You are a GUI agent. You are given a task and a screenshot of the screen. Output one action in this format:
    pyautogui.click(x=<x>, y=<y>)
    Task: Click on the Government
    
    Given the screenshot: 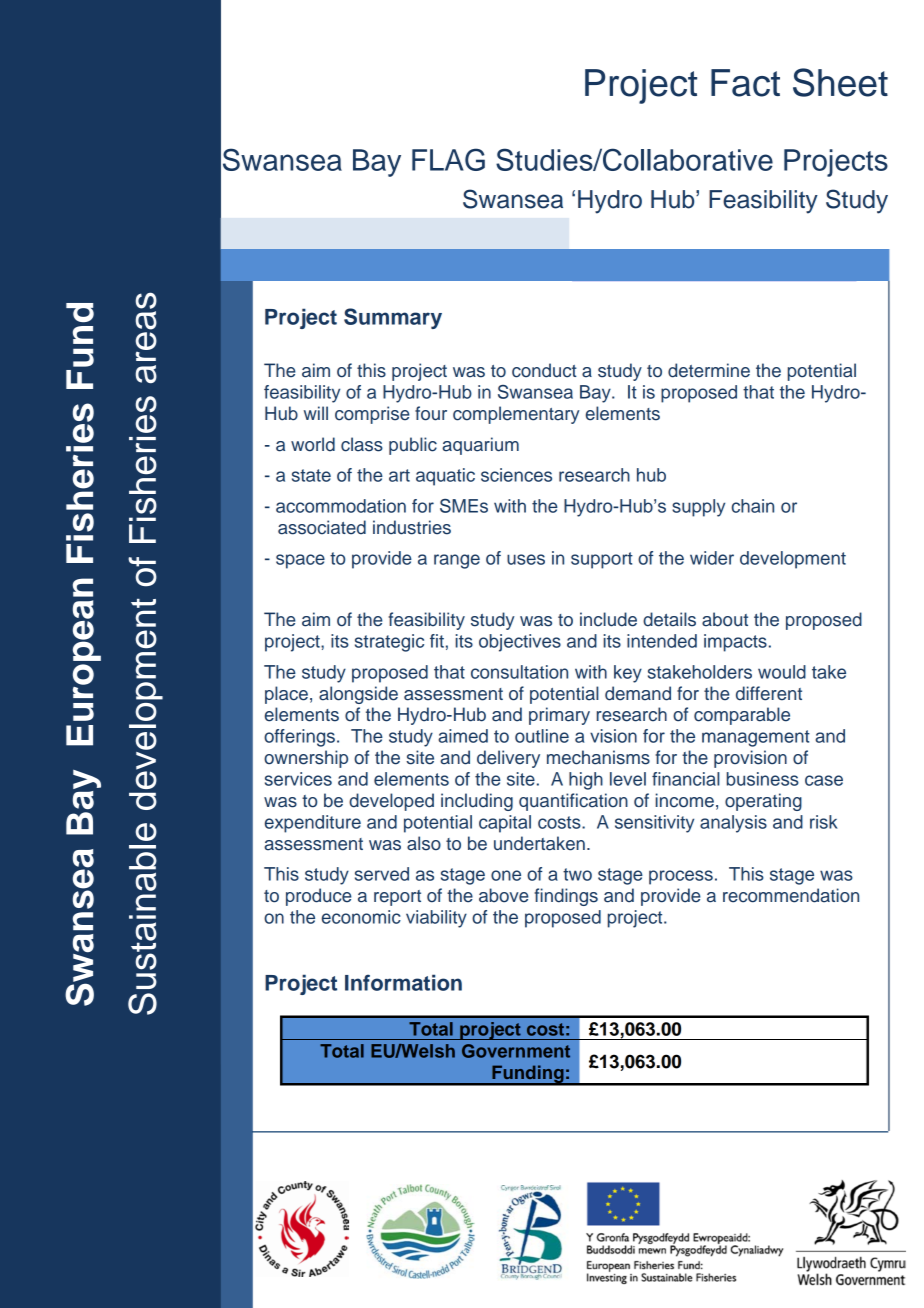 What is the action you would take?
    pyautogui.click(x=516, y=1051)
